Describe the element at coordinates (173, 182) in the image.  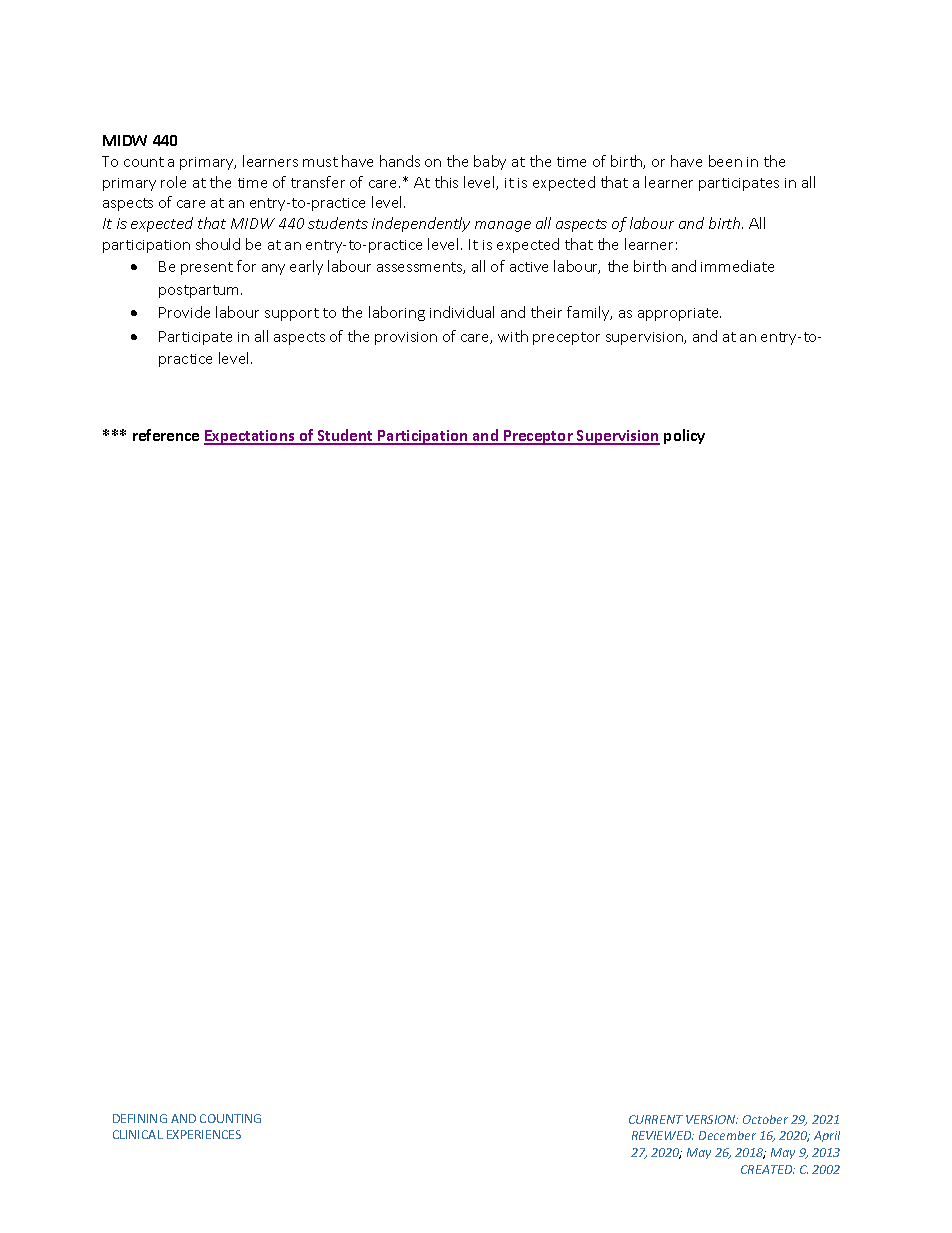
I see `role` at that location.
